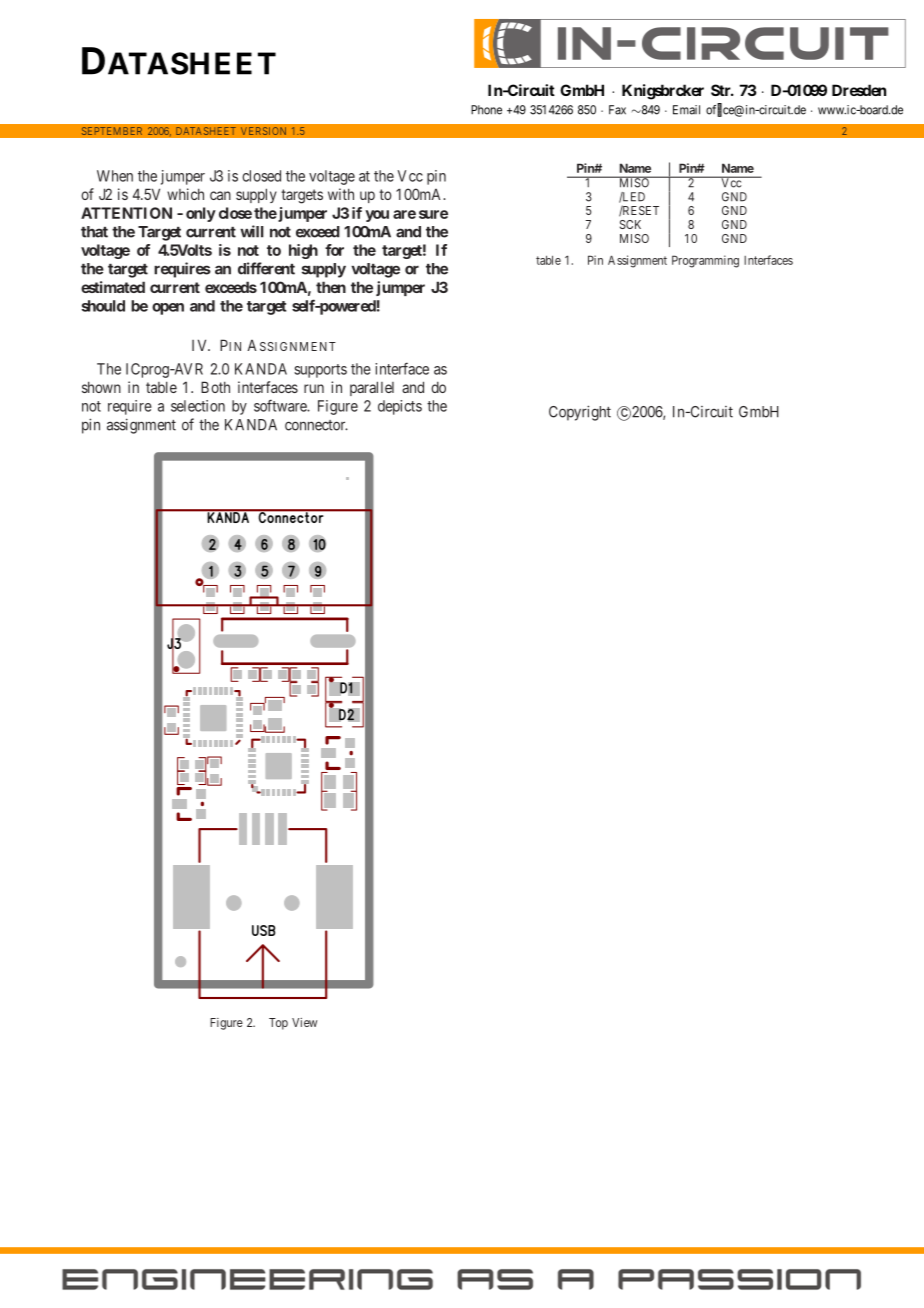 Image resolution: width=924 pixels, height=1308 pixels. Describe the element at coordinates (278, 1024) in the image. I see `Top` at that location.
